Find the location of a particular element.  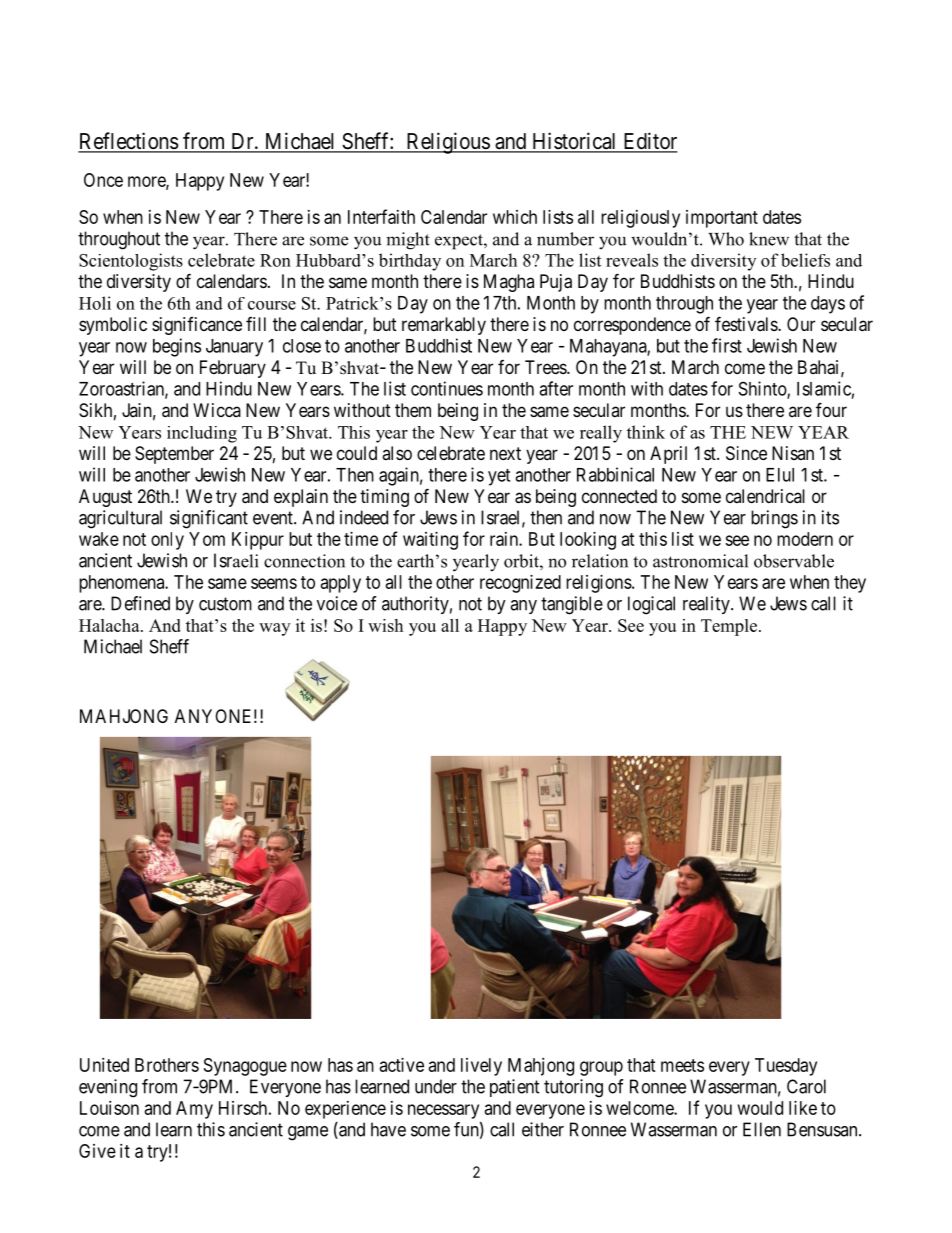

Shinto is located at coordinates (763, 389).
